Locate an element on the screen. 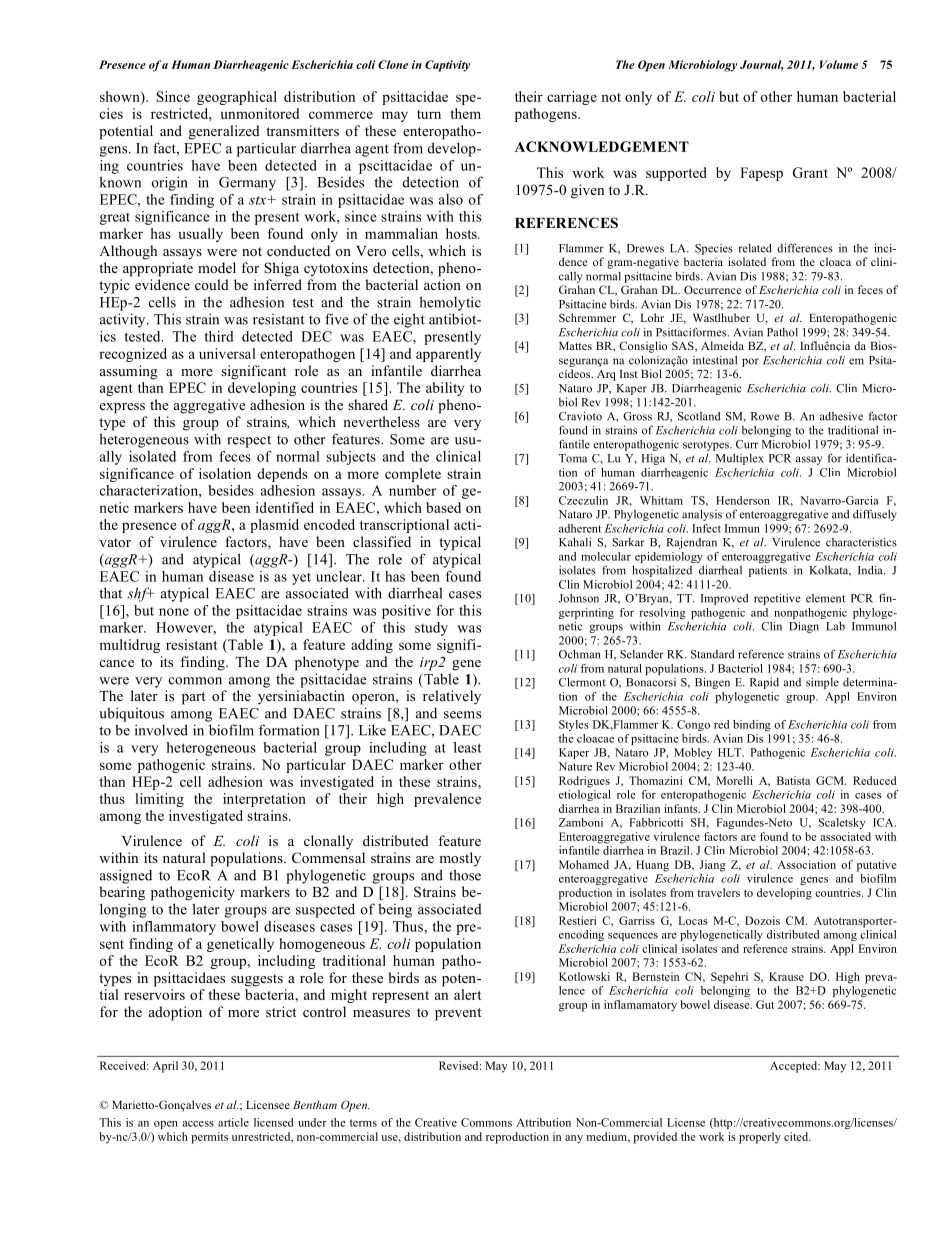 The height and width of the screenshot is (1233, 952). geographical is located at coordinates (237, 98).
